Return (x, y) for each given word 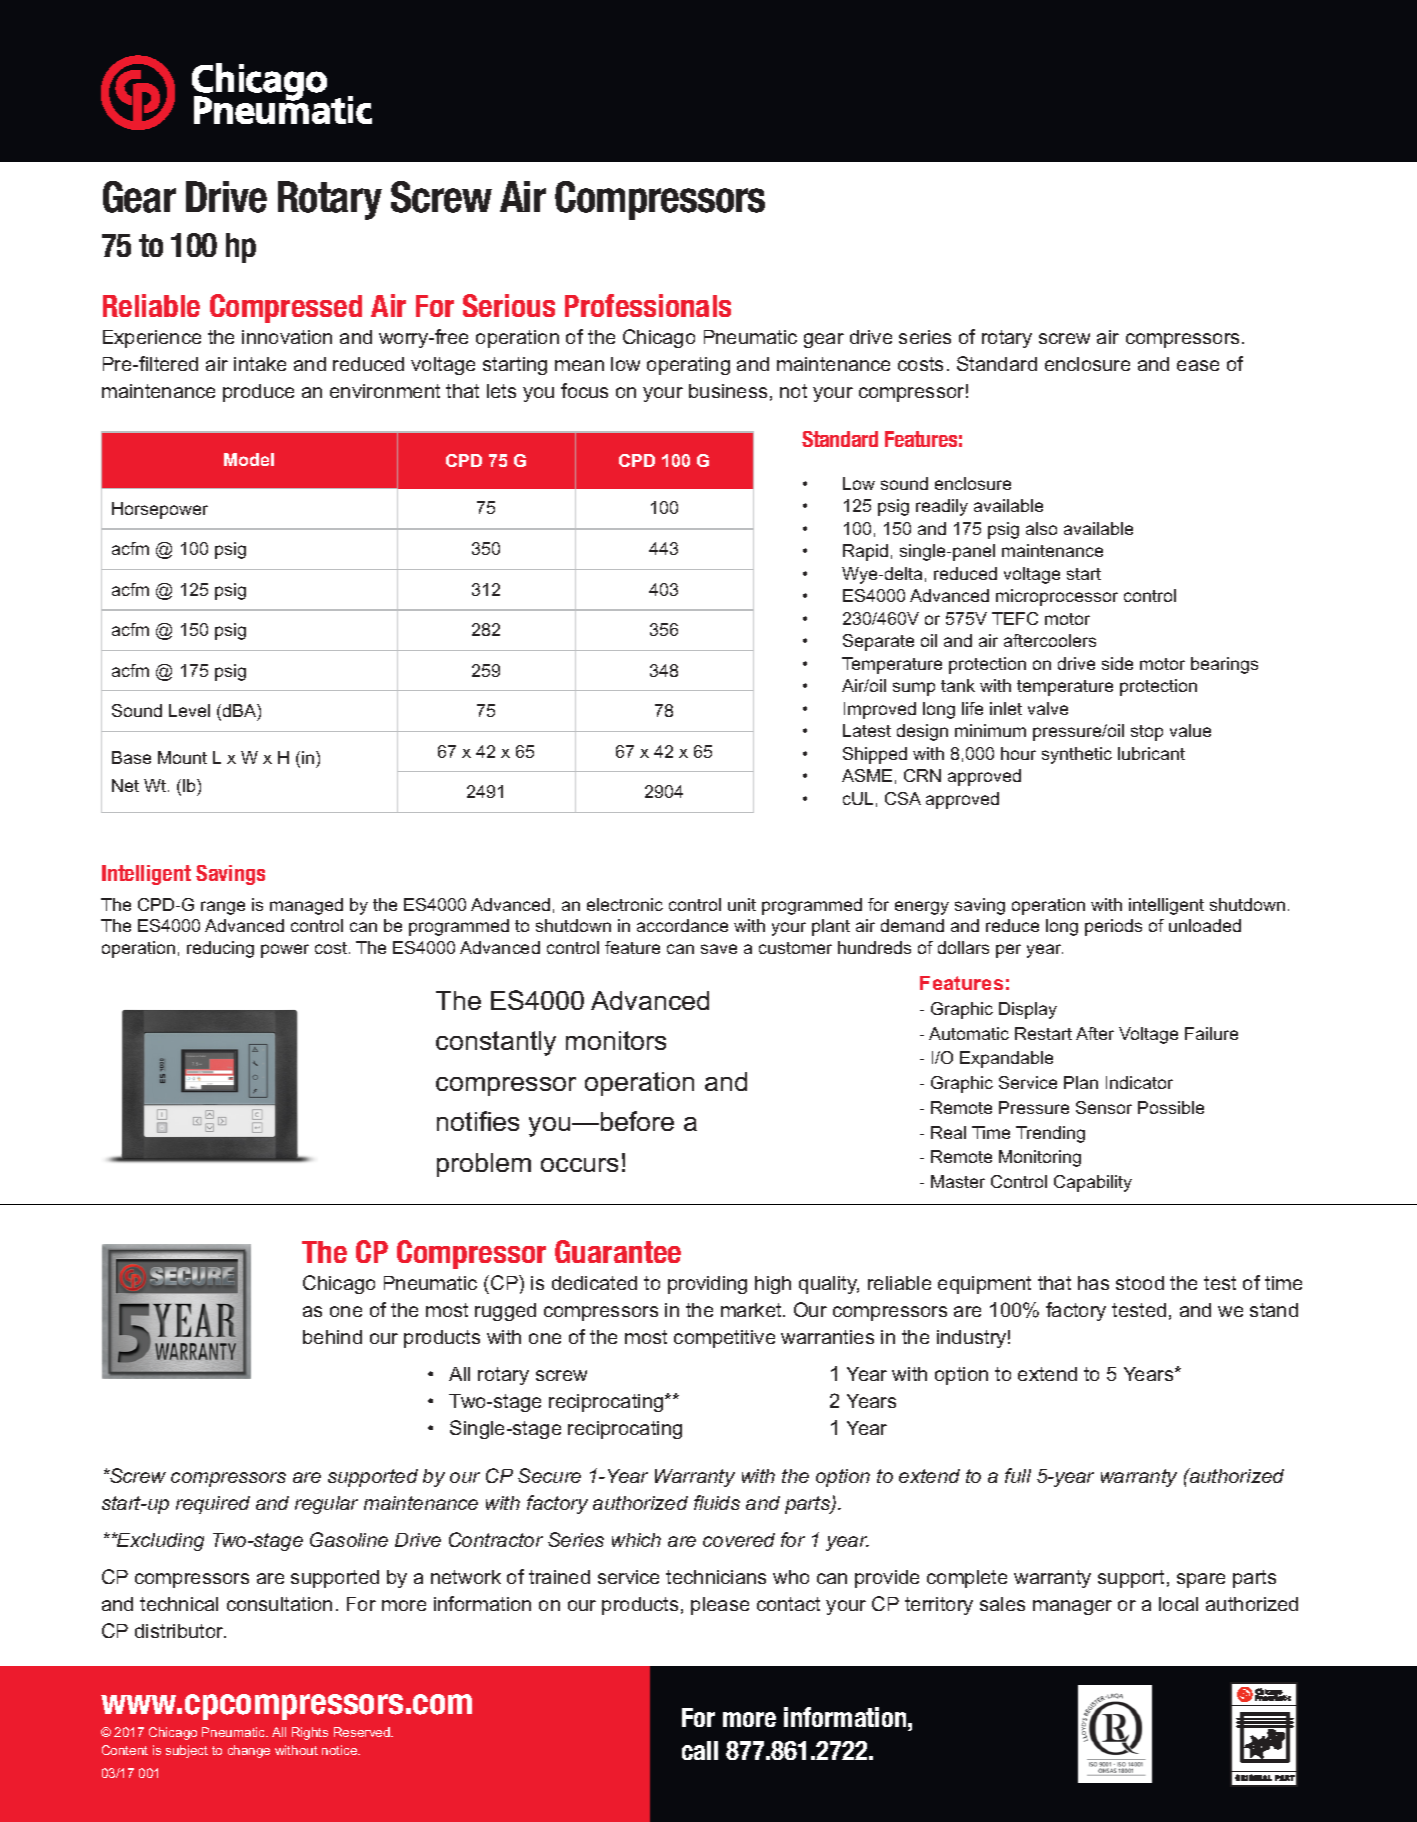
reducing (220, 949)
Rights (310, 1733)
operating (688, 366)
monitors (616, 1040)
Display (1028, 1010)
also (1041, 528)
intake (260, 364)
